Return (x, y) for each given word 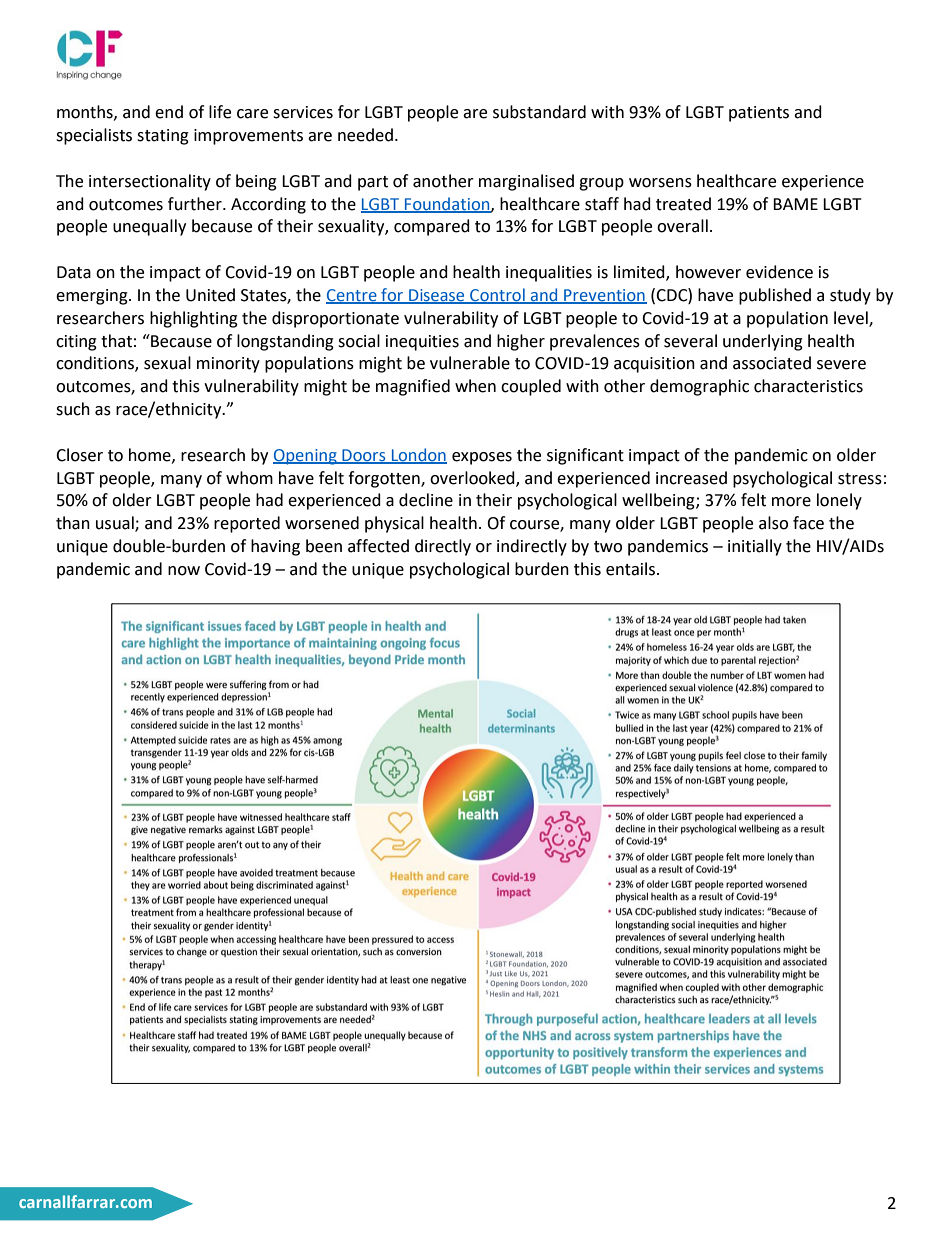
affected (378, 546)
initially (755, 547)
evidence (779, 272)
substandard (539, 112)
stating (163, 137)
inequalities (549, 273)
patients (759, 114)
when (475, 386)
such (73, 409)
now (184, 571)
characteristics (808, 386)
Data (74, 272)
